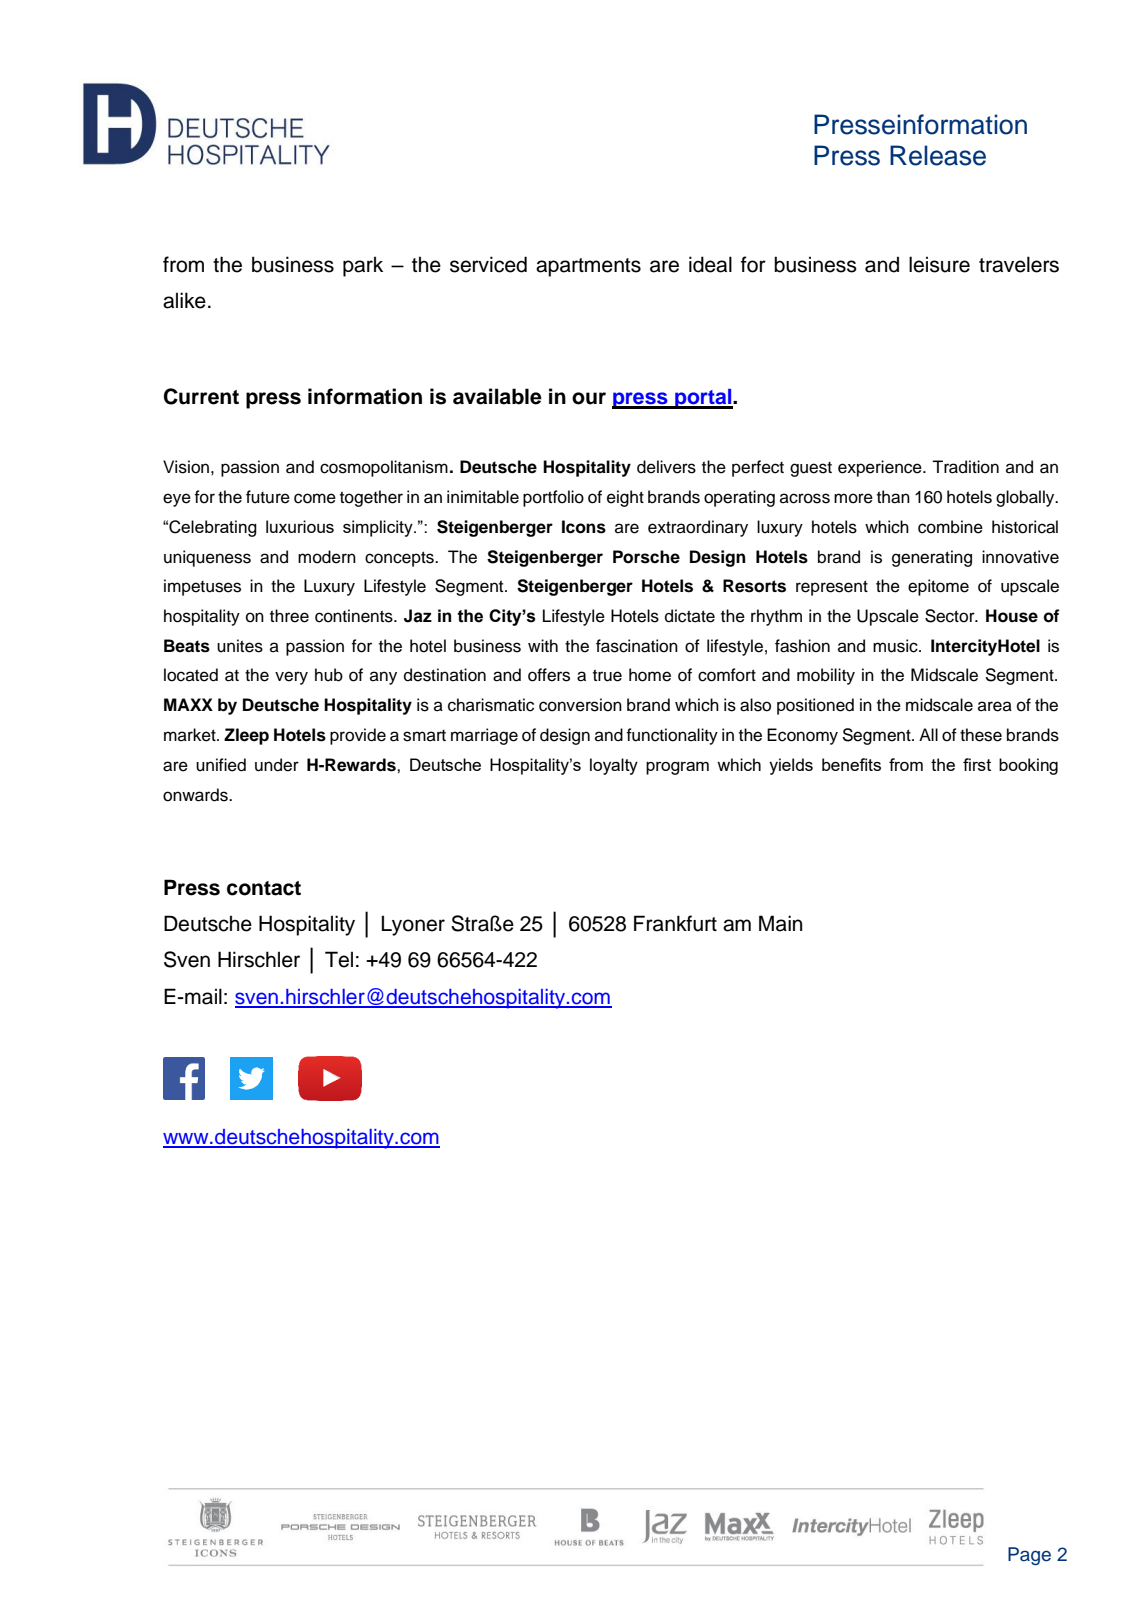 The height and width of the document is (1614, 1141). What do you see at coordinates (677, 768) in the document?
I see `program` at bounding box center [677, 768].
